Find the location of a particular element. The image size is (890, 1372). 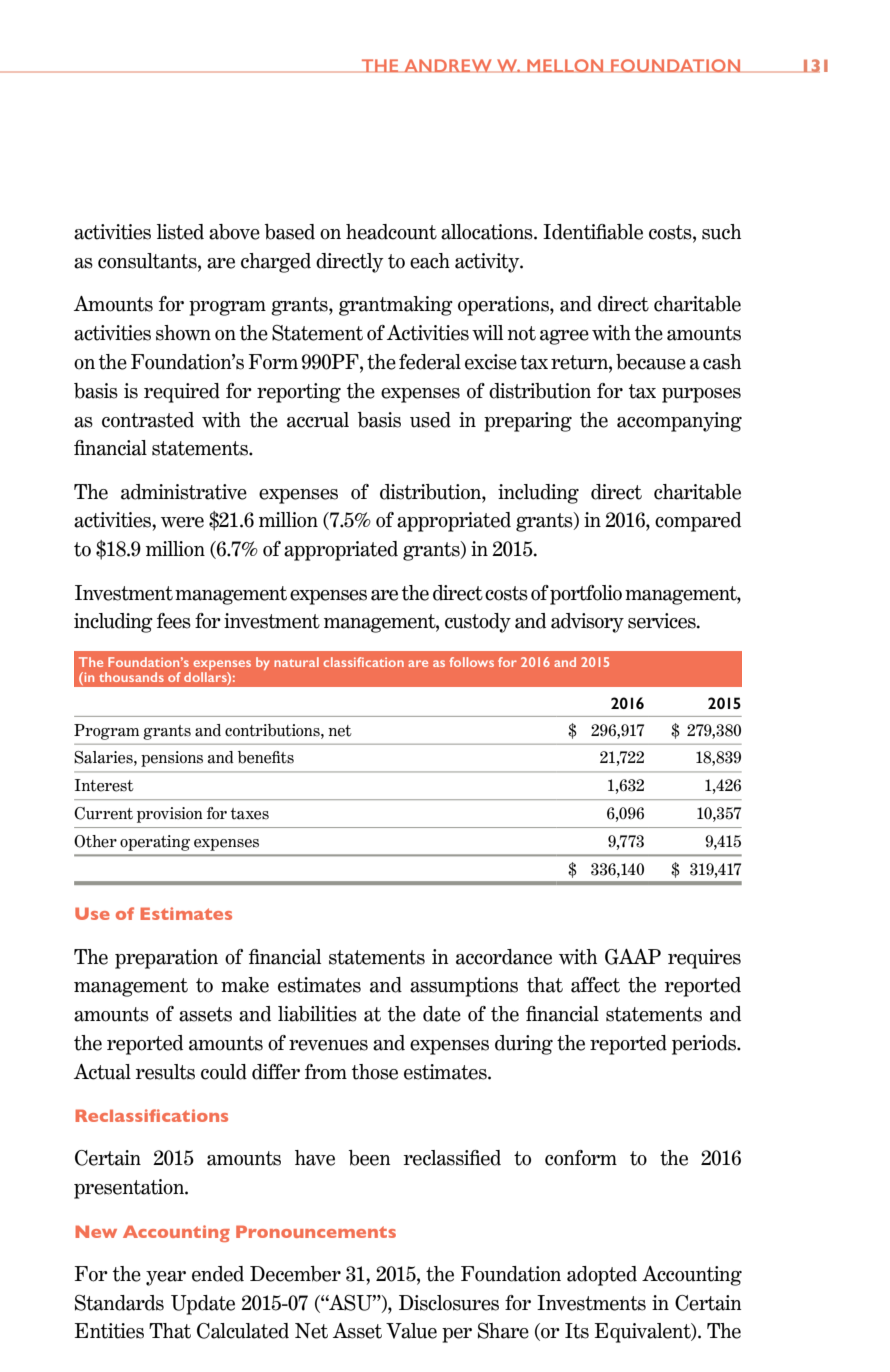

MELLON is located at coordinates (565, 66).
